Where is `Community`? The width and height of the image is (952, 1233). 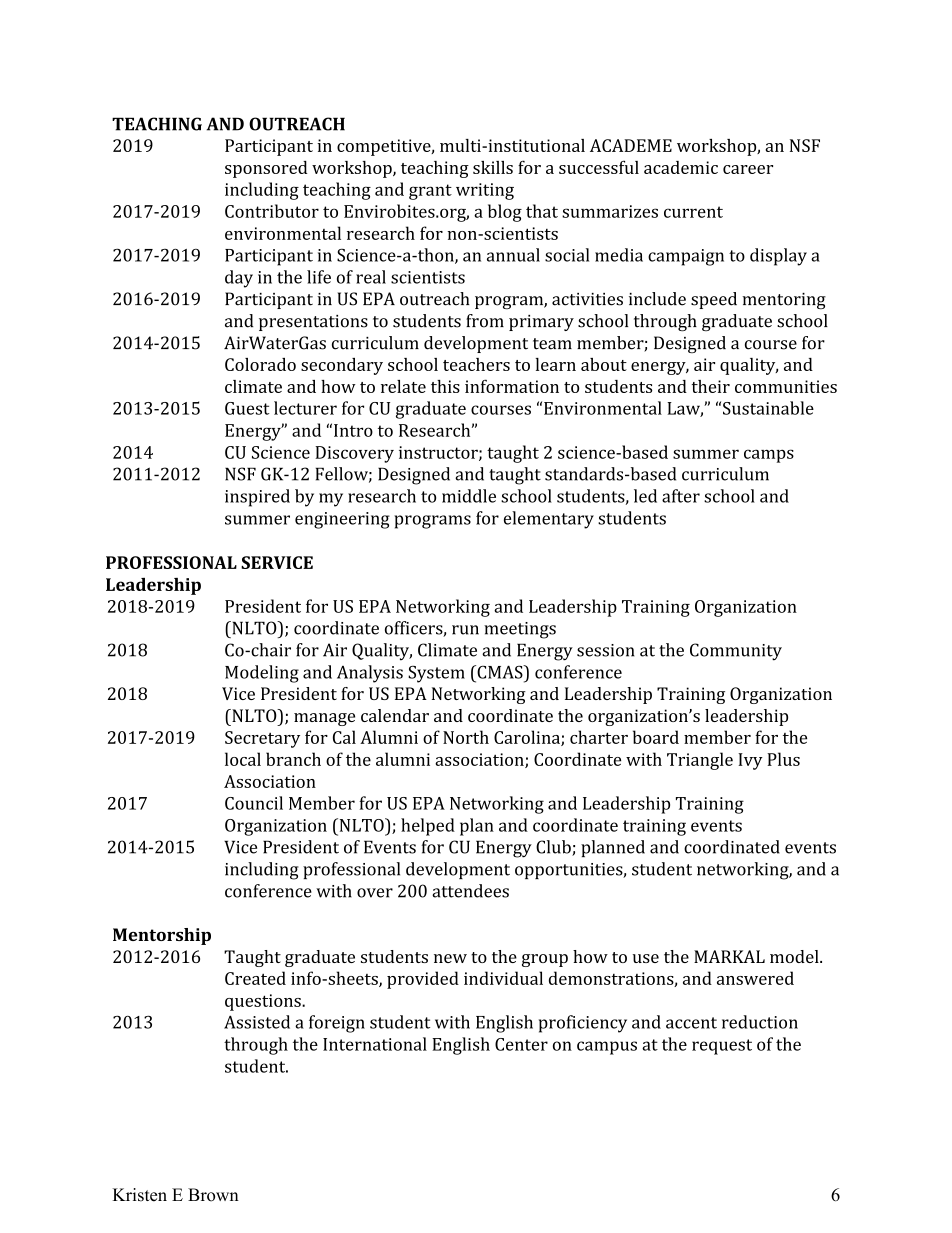 Community is located at coordinates (736, 652).
